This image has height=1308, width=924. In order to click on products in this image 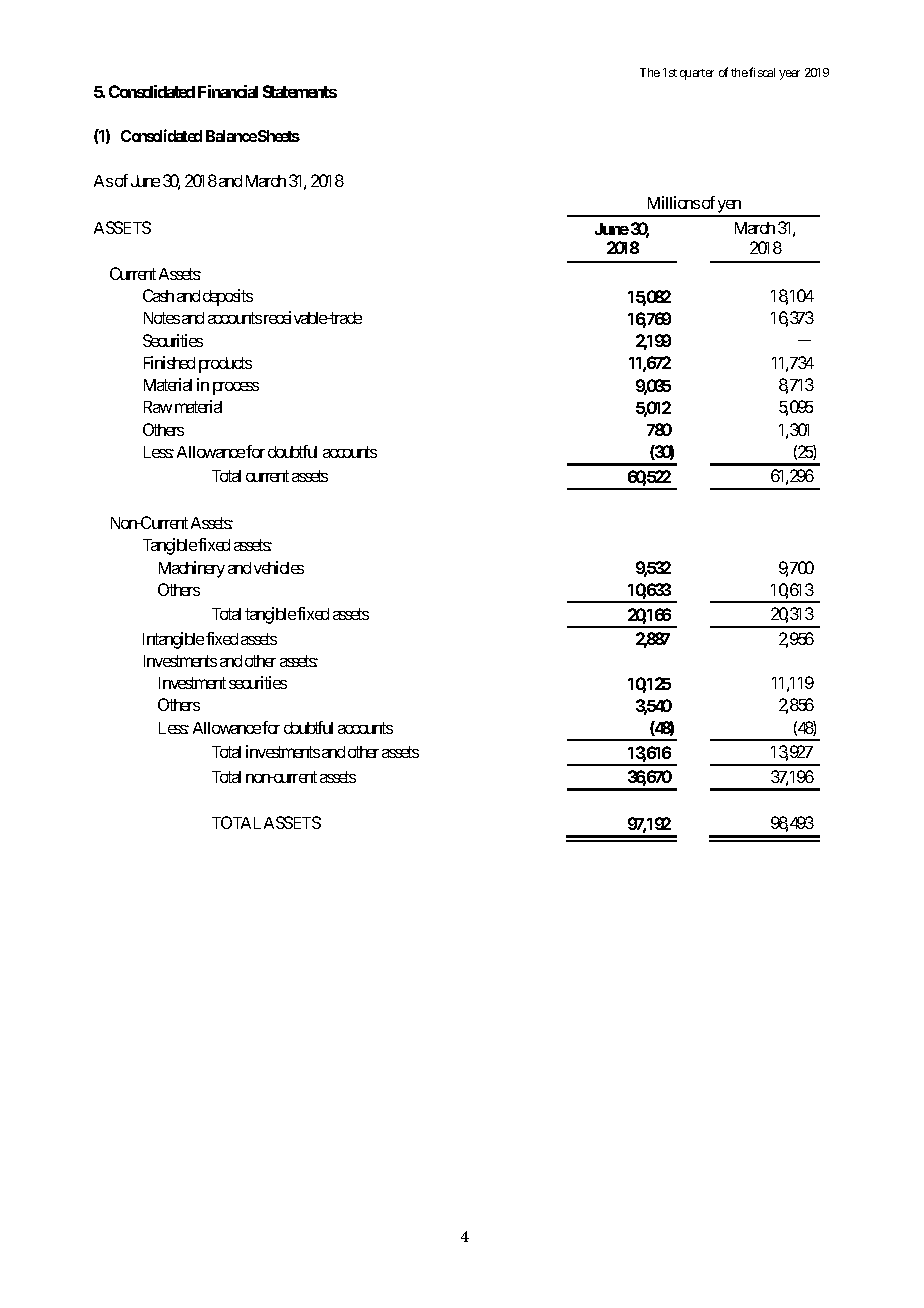, I will do `click(225, 365)`.
